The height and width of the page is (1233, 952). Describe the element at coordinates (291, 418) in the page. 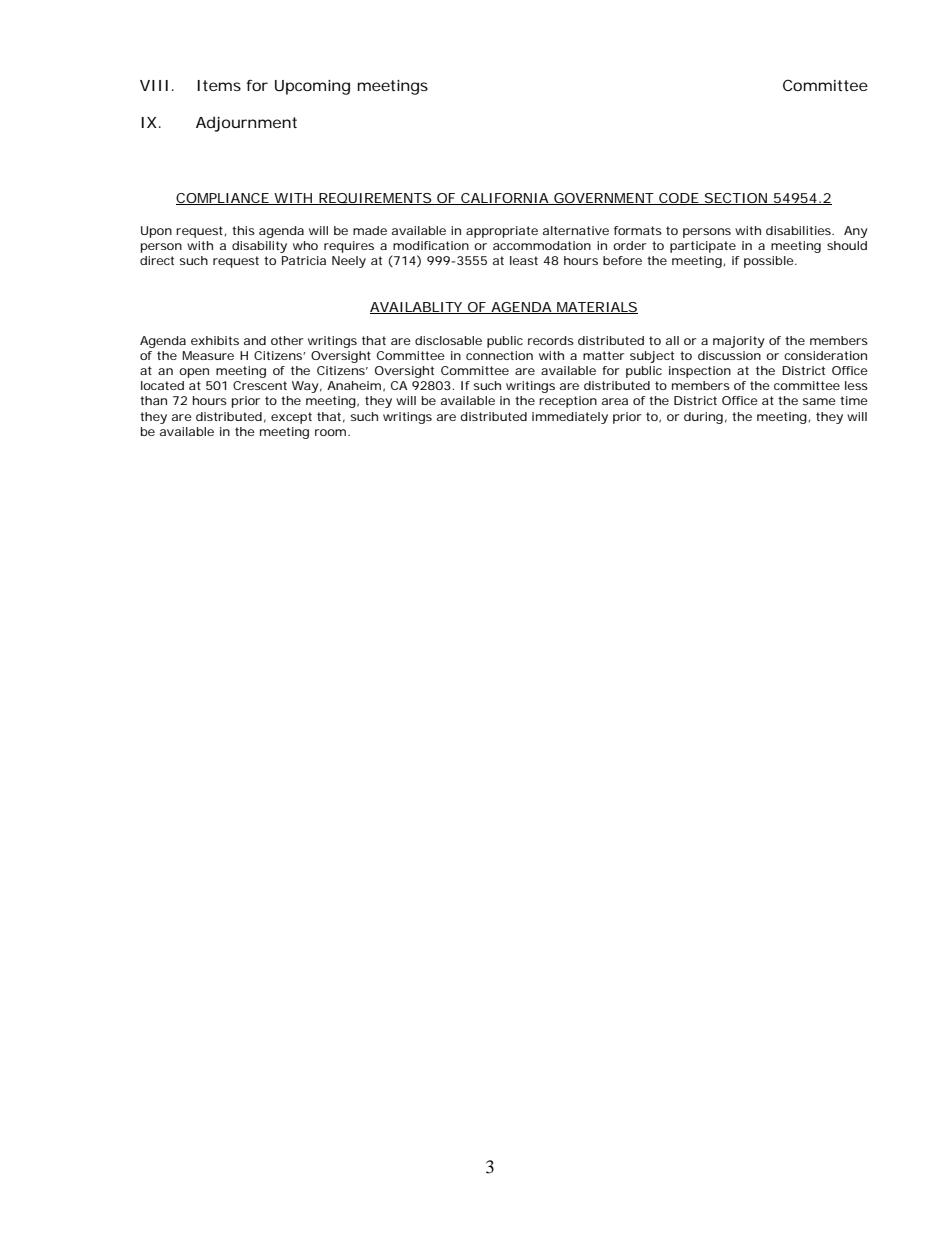

I see `except` at that location.
